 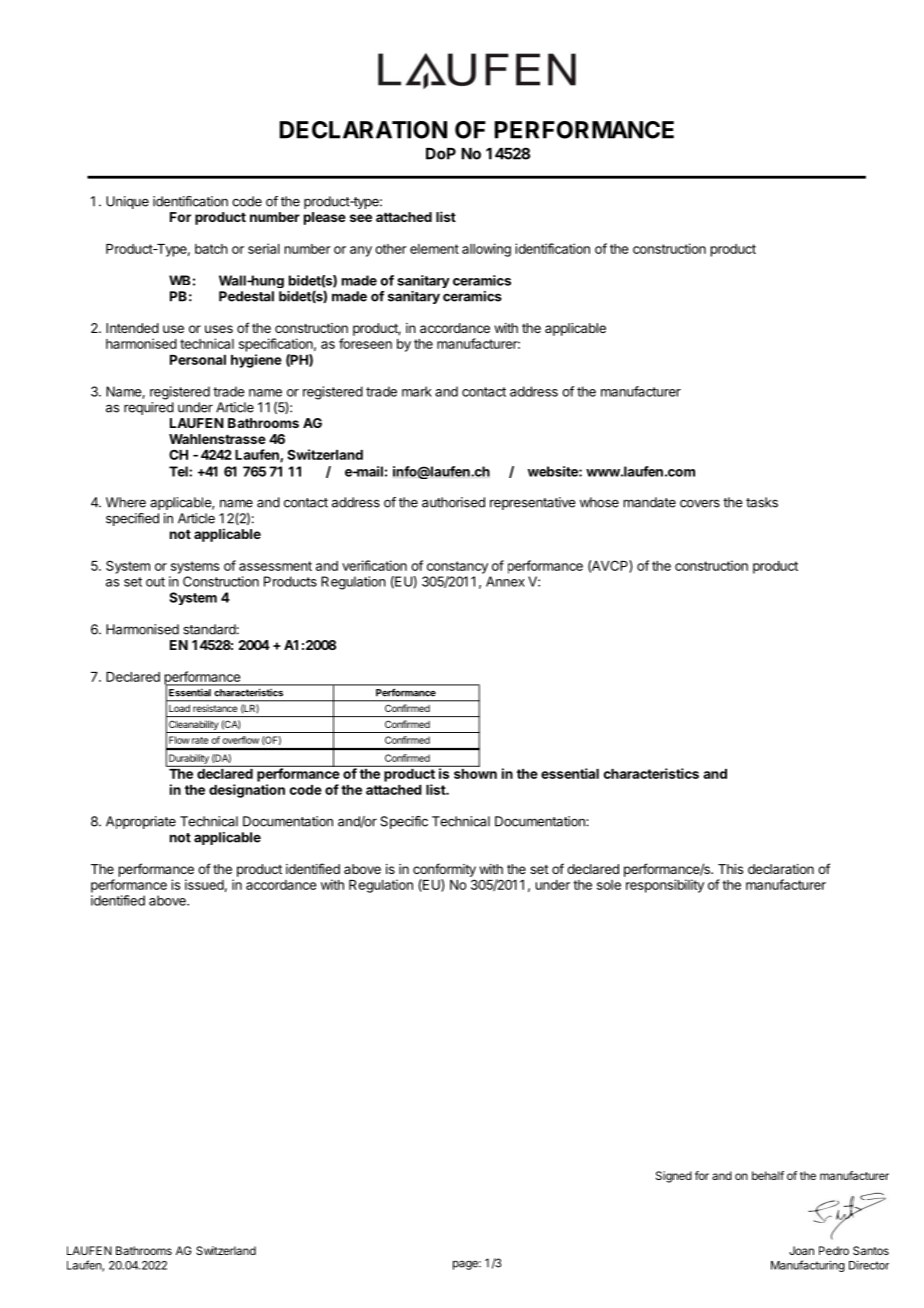 I want to click on conformity, so click(x=444, y=870).
